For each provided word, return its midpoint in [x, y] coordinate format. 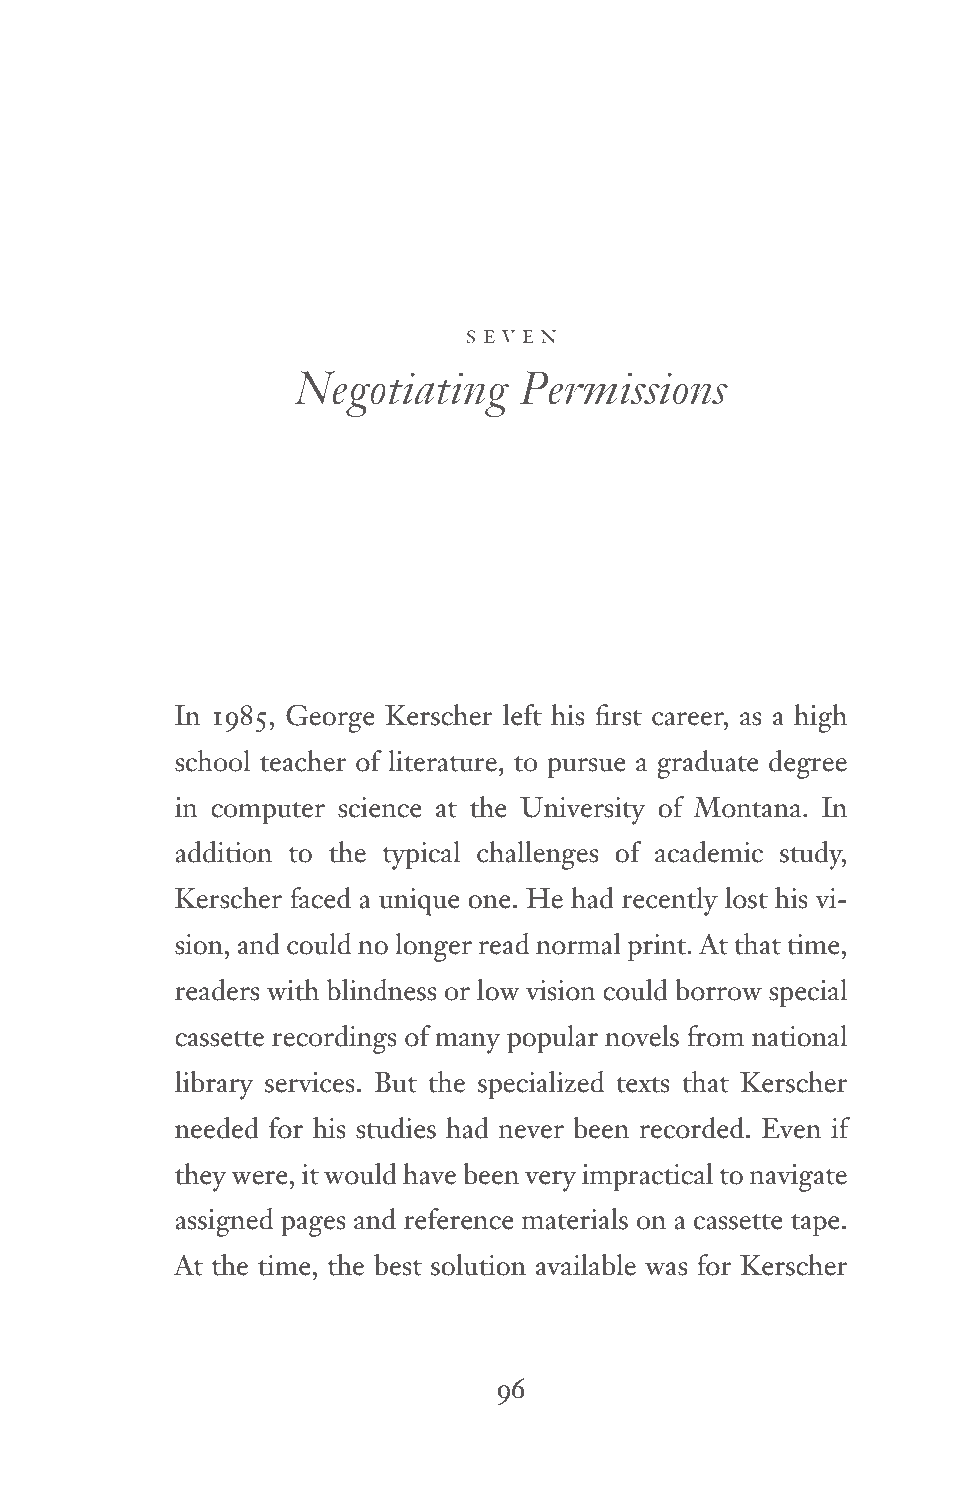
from [715, 1036]
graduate [708, 764]
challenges [537, 855]
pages [313, 1226]
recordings [334, 1039]
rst [625, 718]
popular [552, 1039]
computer [268, 813]
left [522, 715]
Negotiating [402, 394]
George [330, 718]
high [820, 718]
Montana [748, 807]
